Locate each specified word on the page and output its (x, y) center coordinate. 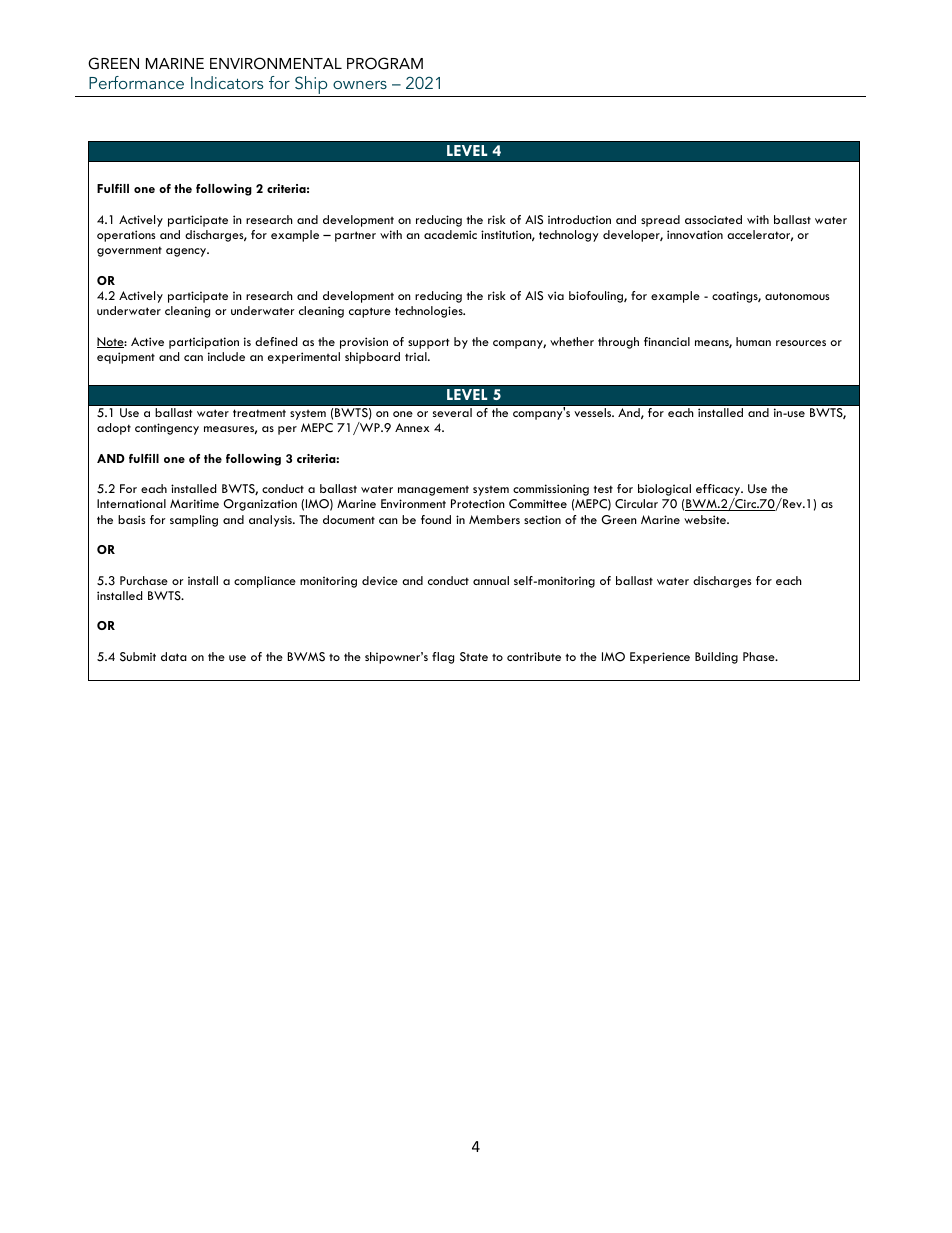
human (753, 341)
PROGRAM (385, 63)
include (226, 356)
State (474, 657)
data (174, 656)
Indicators (227, 82)
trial (417, 356)
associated (713, 219)
